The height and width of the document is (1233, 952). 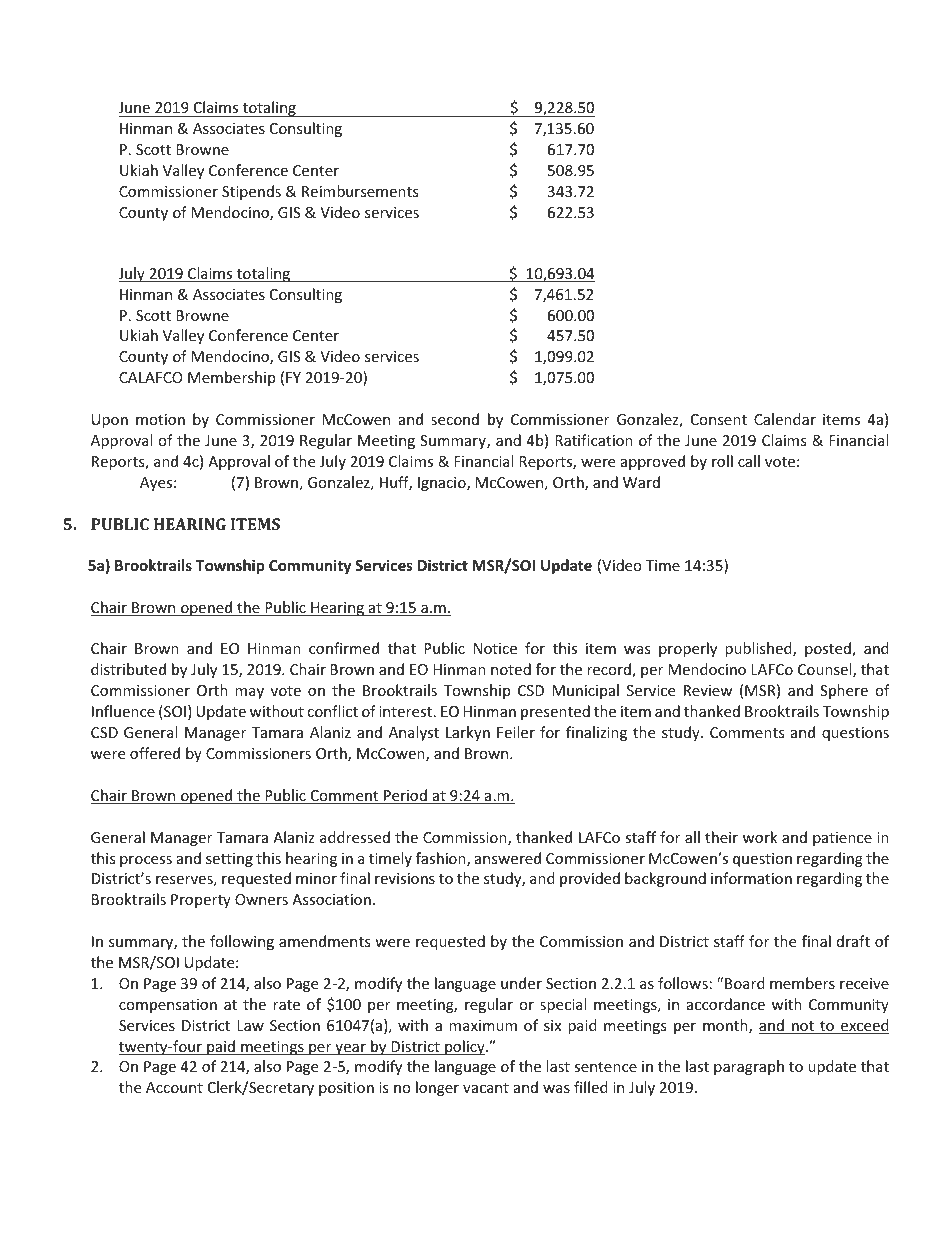 What do you see at coordinates (360, 191) in the document?
I see `Reimbursements` at bounding box center [360, 191].
